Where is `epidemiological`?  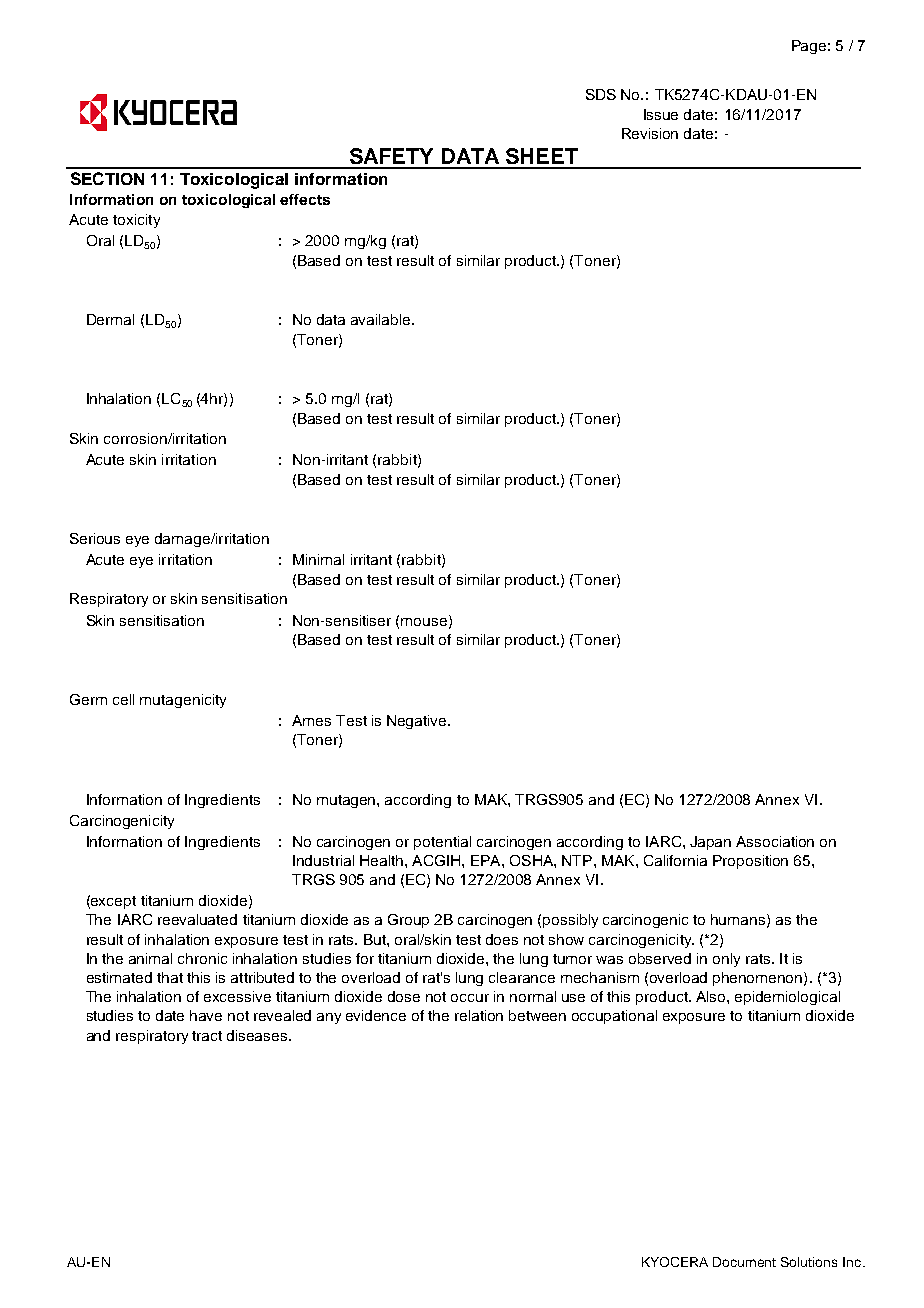 epidemiological is located at coordinates (787, 998).
